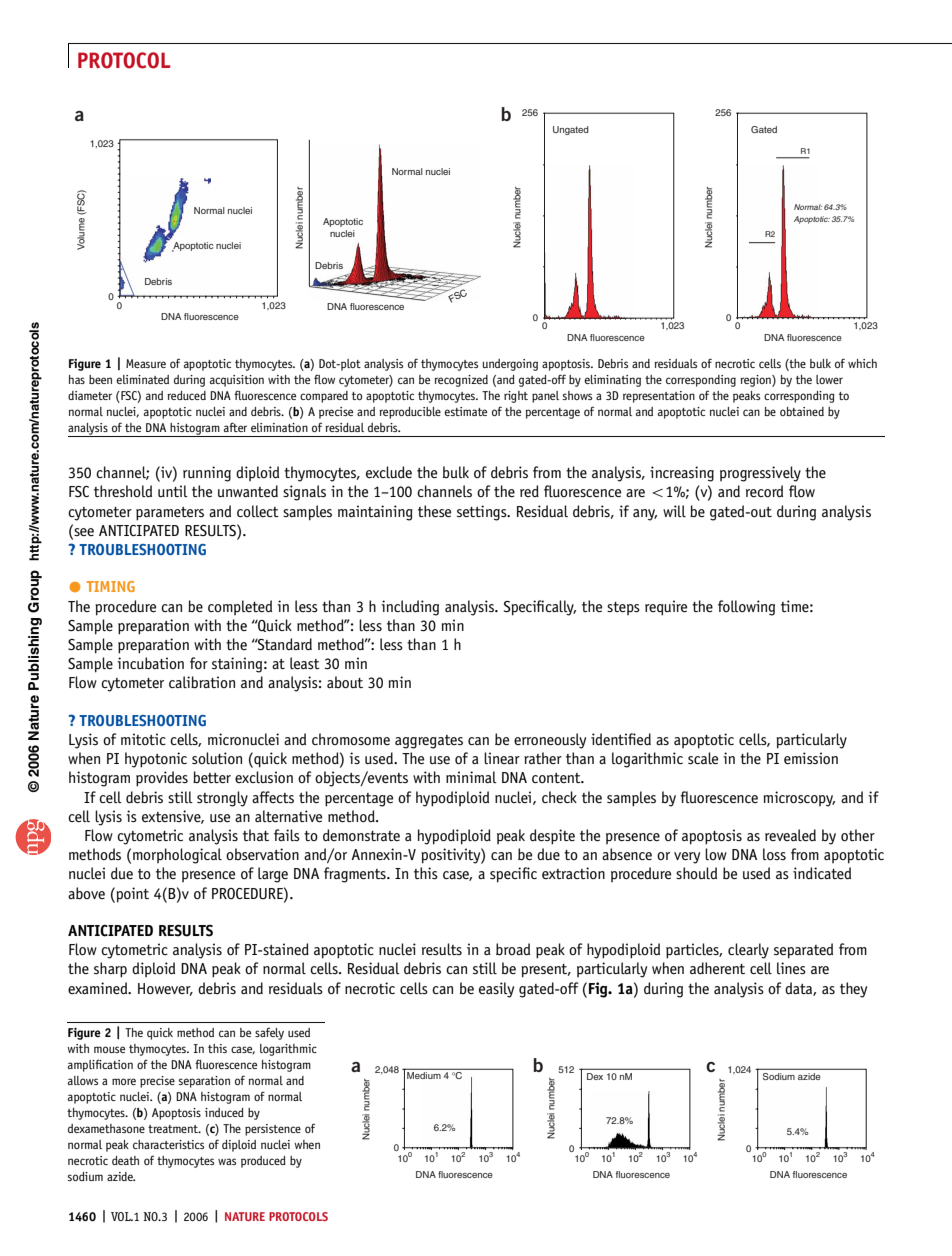 The height and width of the screenshot is (1256, 952). What do you see at coordinates (853, 990) in the screenshot?
I see `they` at bounding box center [853, 990].
